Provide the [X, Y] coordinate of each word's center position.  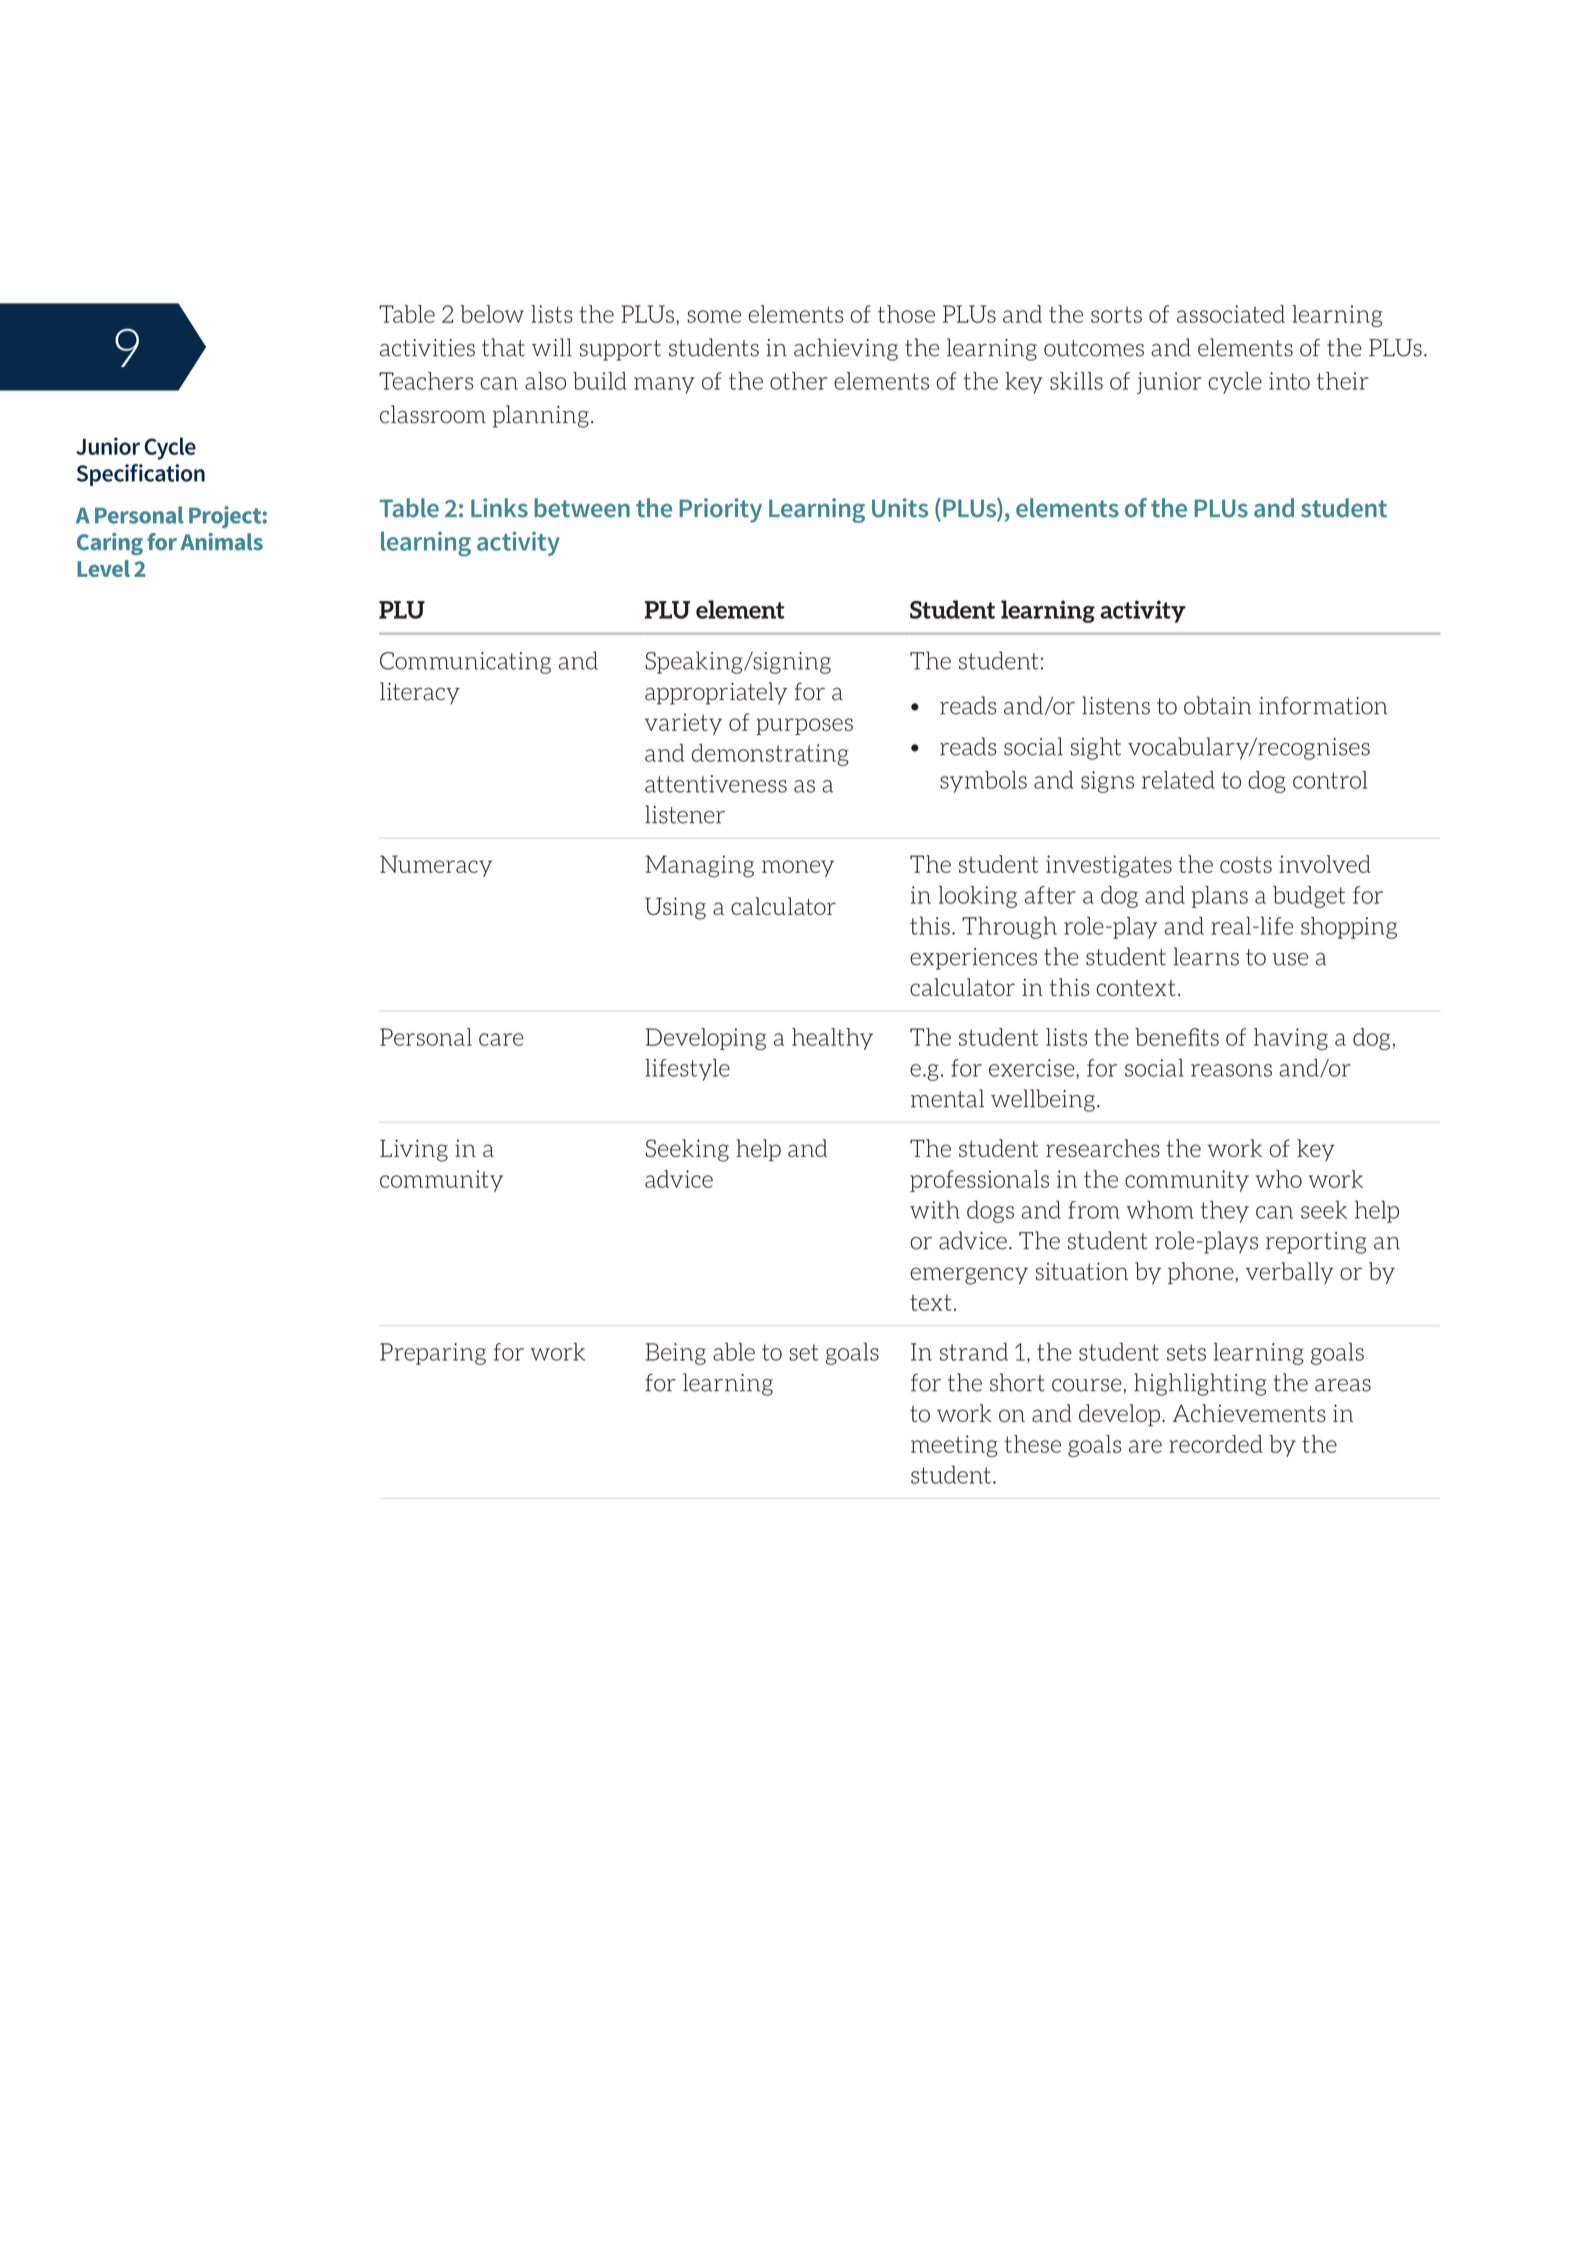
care [501, 1039]
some [714, 316]
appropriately [716, 693]
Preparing [433, 1354]
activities [427, 348]
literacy [420, 693]
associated [1231, 314]
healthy [832, 1039]
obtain [1217, 705]
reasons [1231, 1070]
